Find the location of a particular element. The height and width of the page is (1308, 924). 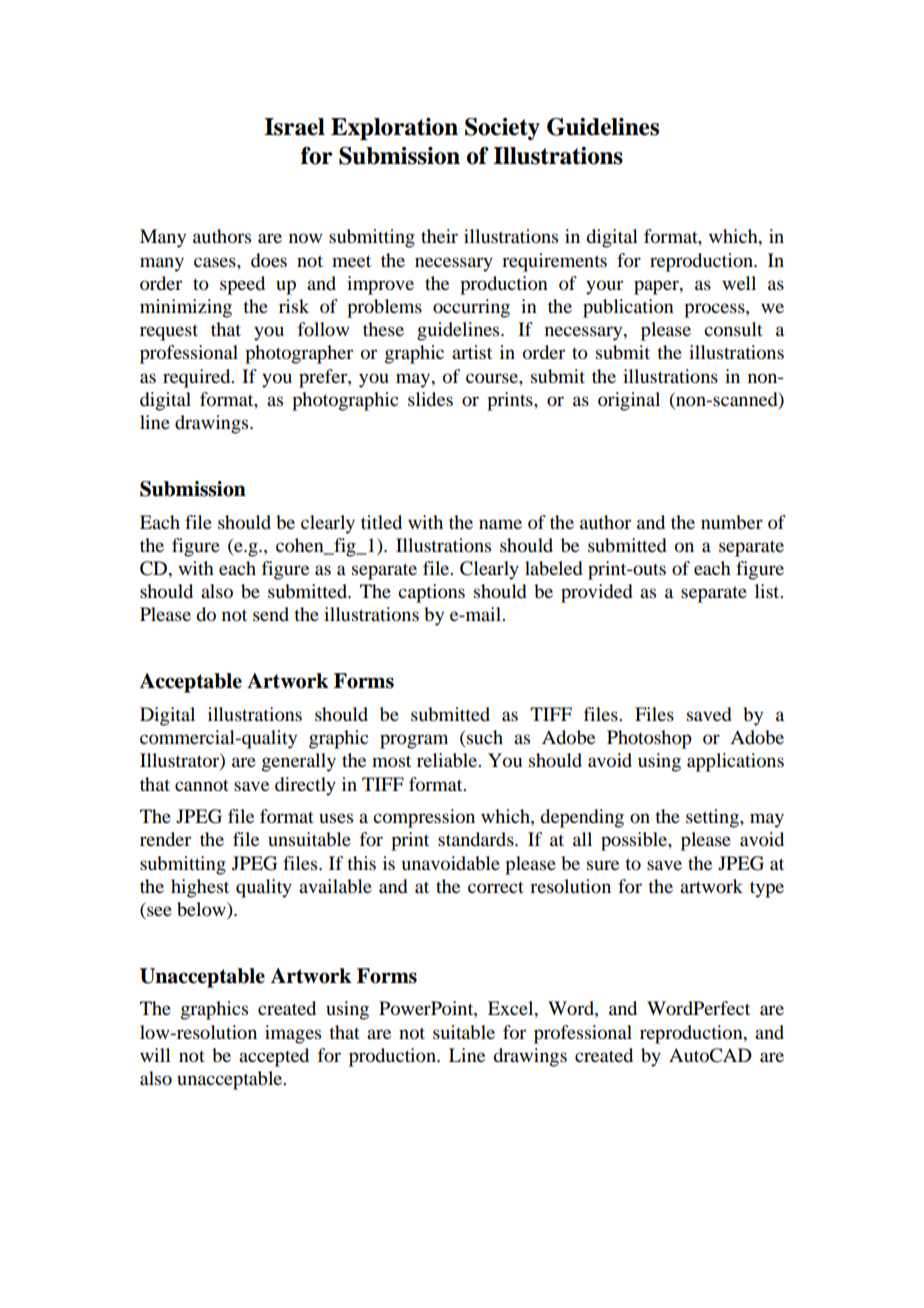

accepted is located at coordinates (274, 1057).
